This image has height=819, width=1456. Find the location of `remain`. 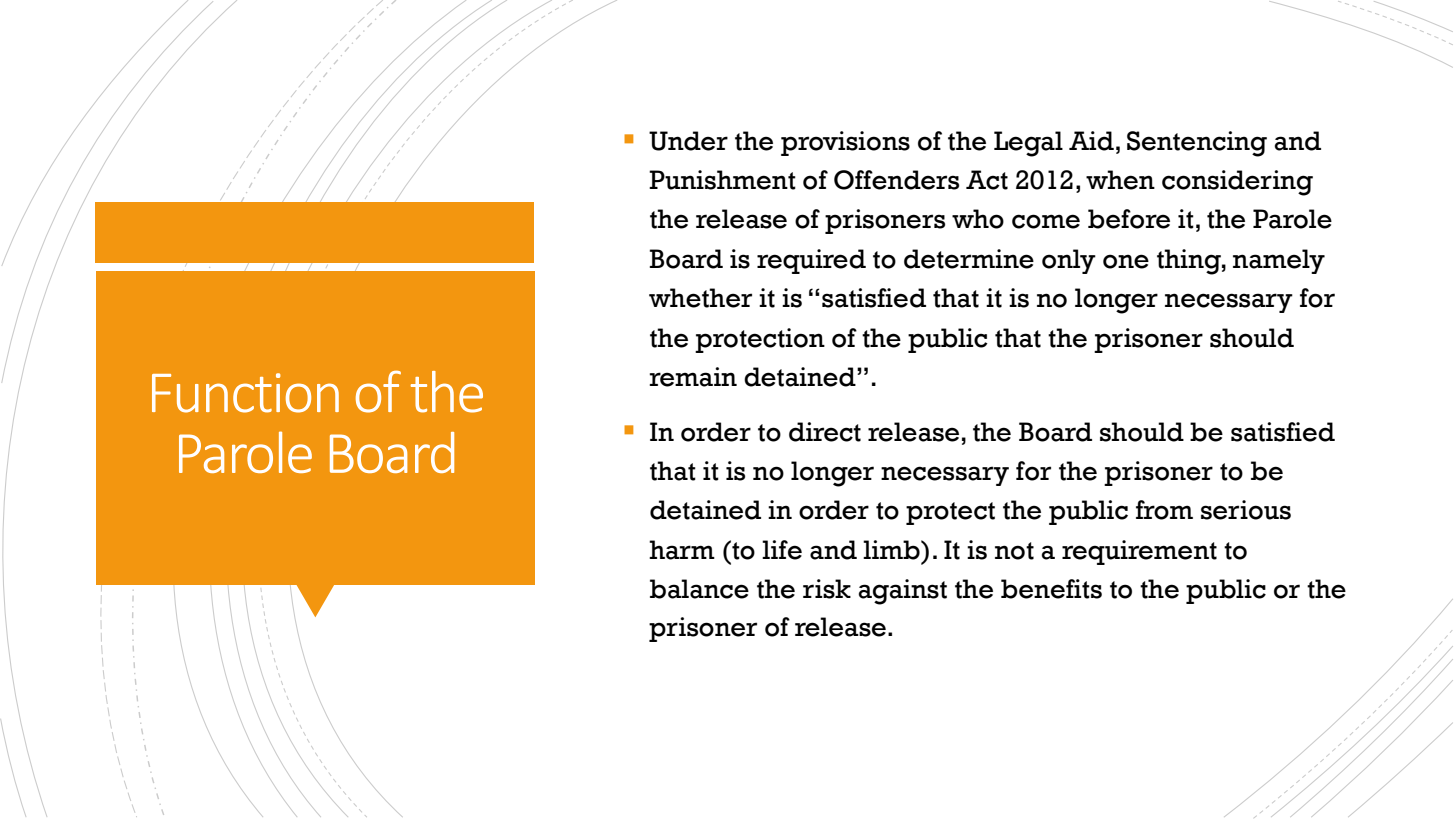

remain is located at coordinates (693, 377).
